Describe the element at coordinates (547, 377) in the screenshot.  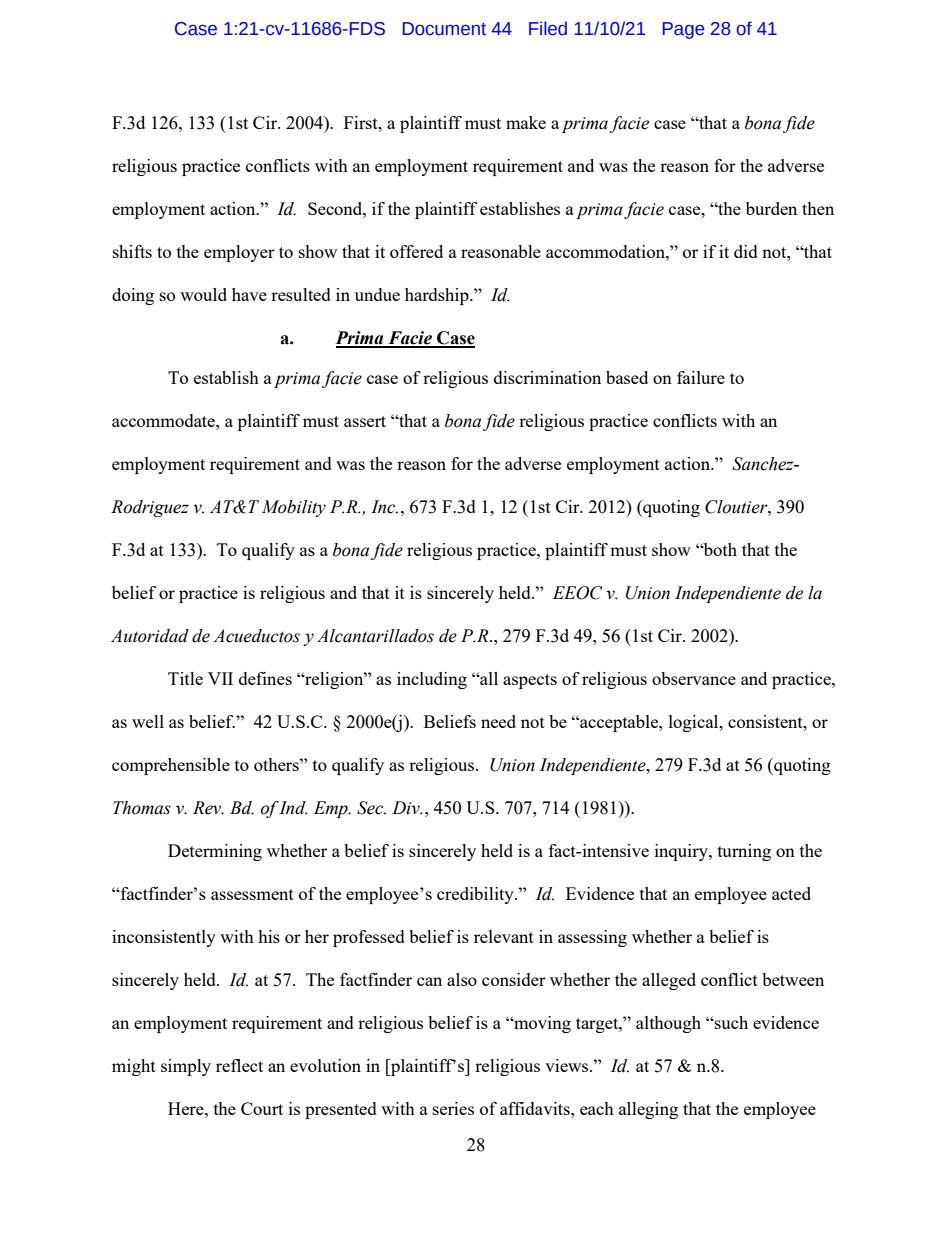
I see `discrimination` at that location.
